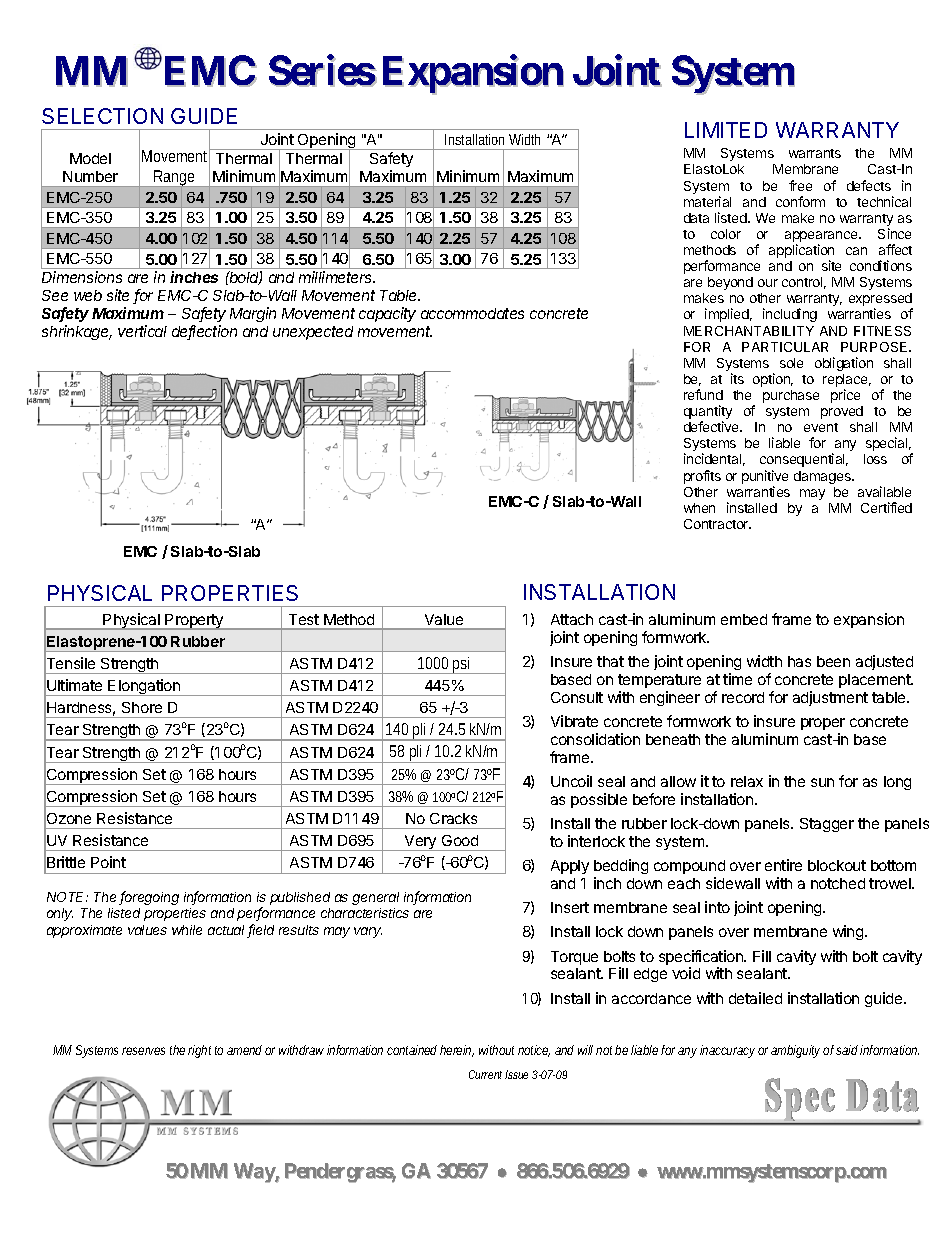  Describe the element at coordinates (815, 153) in the screenshot. I see `warrants` at that location.
